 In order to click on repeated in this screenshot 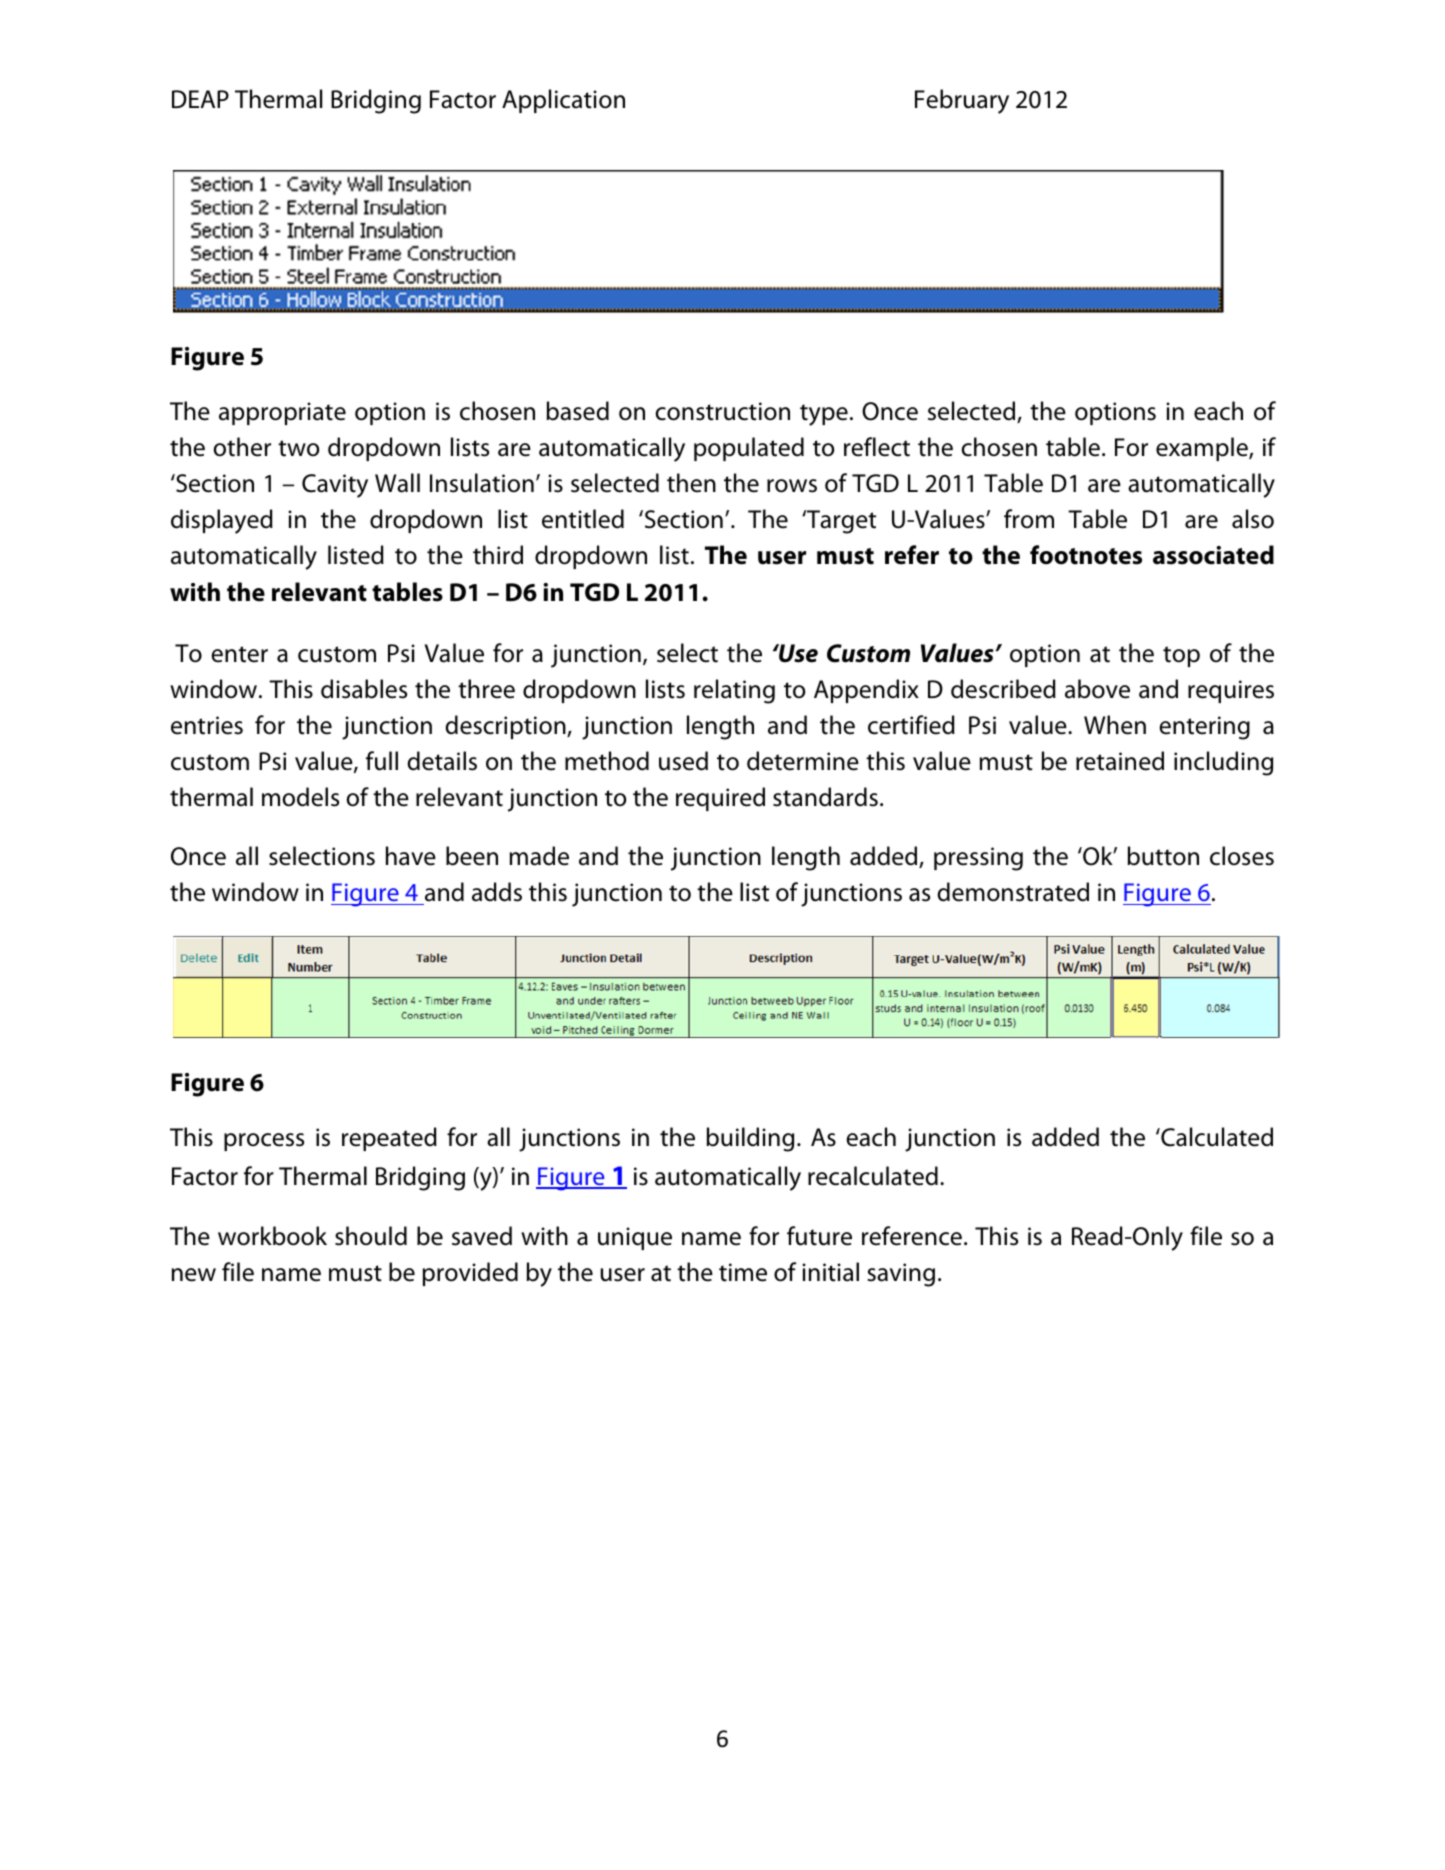, I will do `click(389, 1139)`.
